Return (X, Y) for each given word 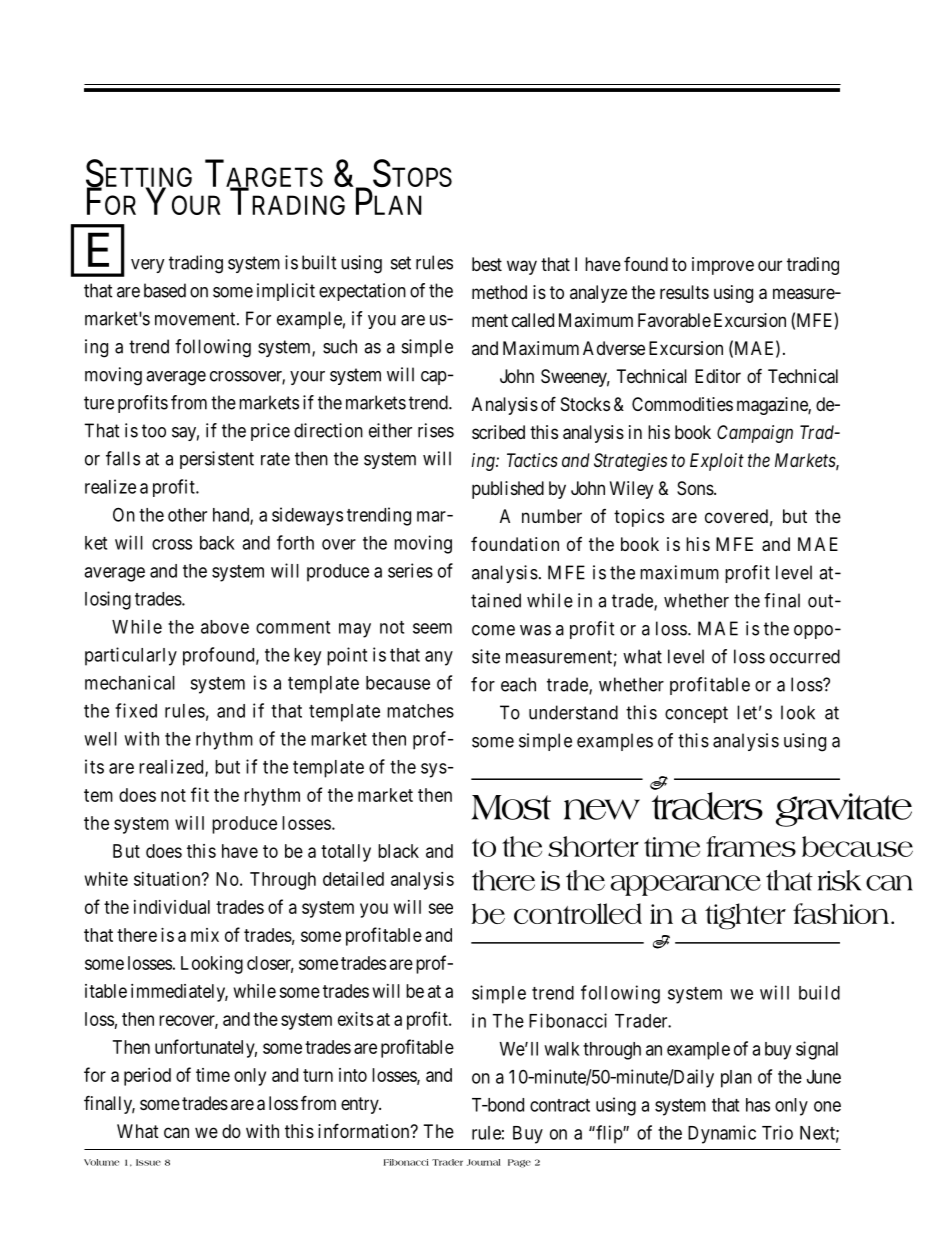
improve (723, 266)
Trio (777, 1132)
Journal (483, 1162)
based (165, 290)
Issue (148, 1162)
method (499, 292)
